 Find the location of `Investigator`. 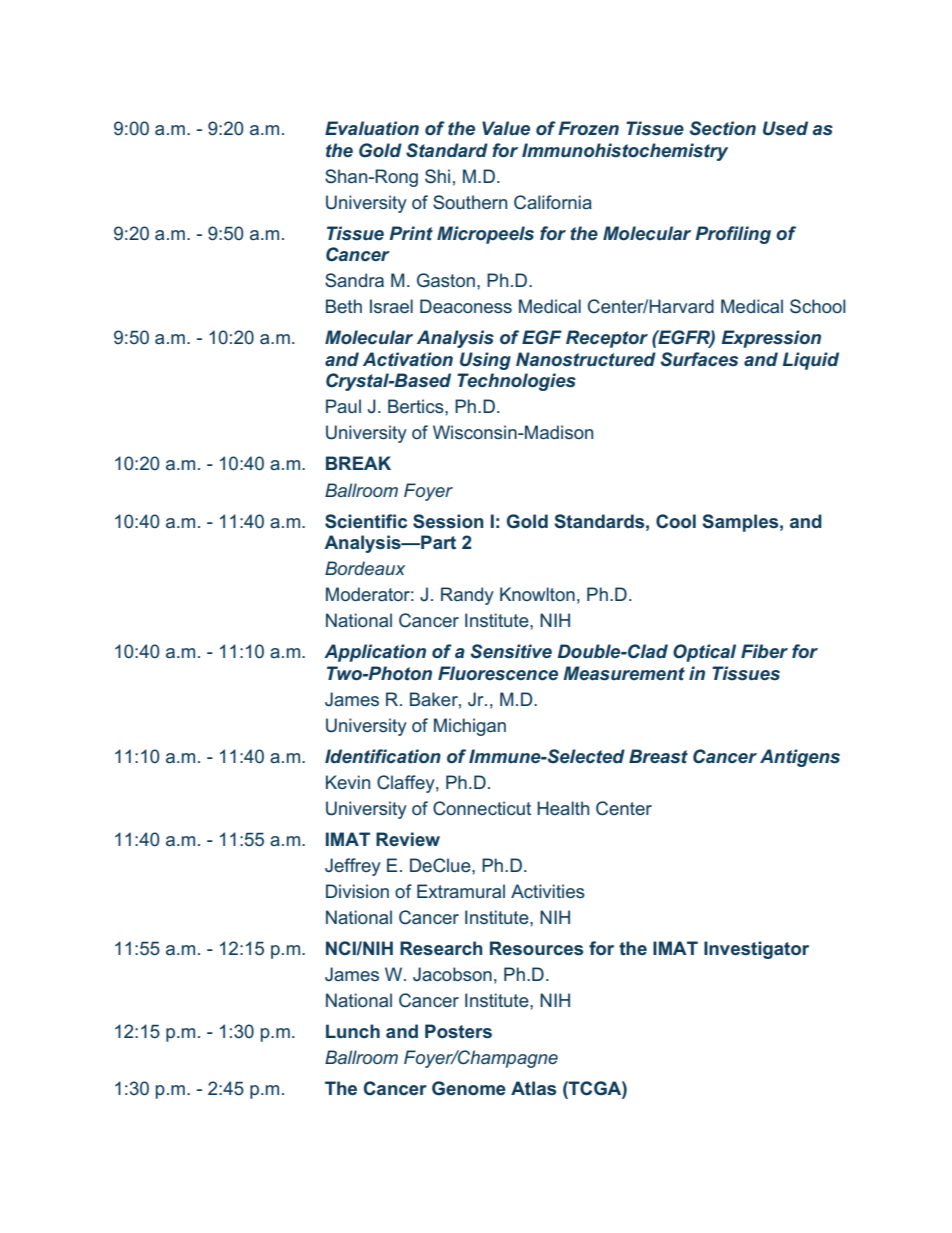

Investigator is located at coordinates (756, 950).
